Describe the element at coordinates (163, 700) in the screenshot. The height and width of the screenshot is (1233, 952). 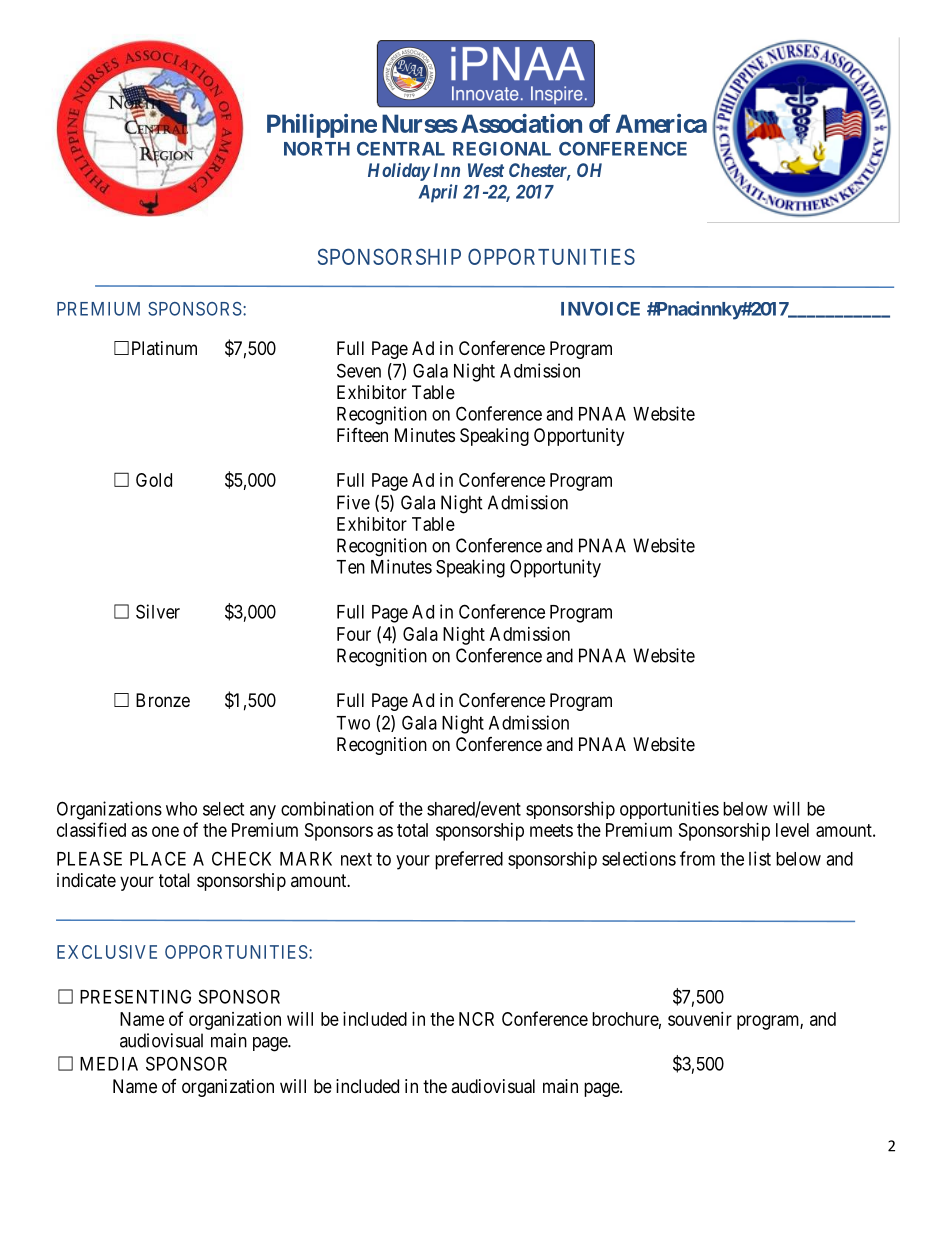
I see `Bronze` at that location.
